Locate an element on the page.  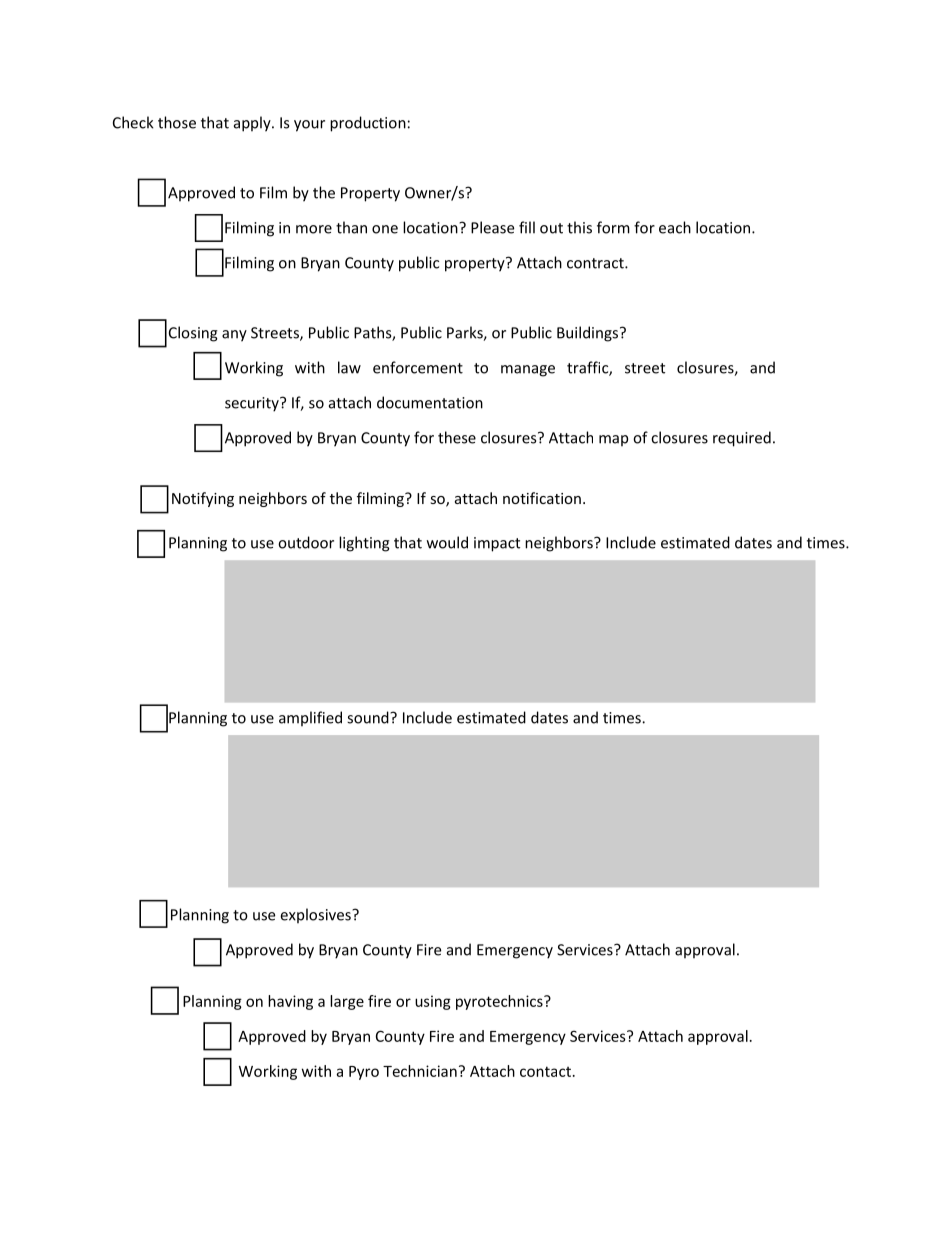
contact is located at coordinates (545, 1071).
